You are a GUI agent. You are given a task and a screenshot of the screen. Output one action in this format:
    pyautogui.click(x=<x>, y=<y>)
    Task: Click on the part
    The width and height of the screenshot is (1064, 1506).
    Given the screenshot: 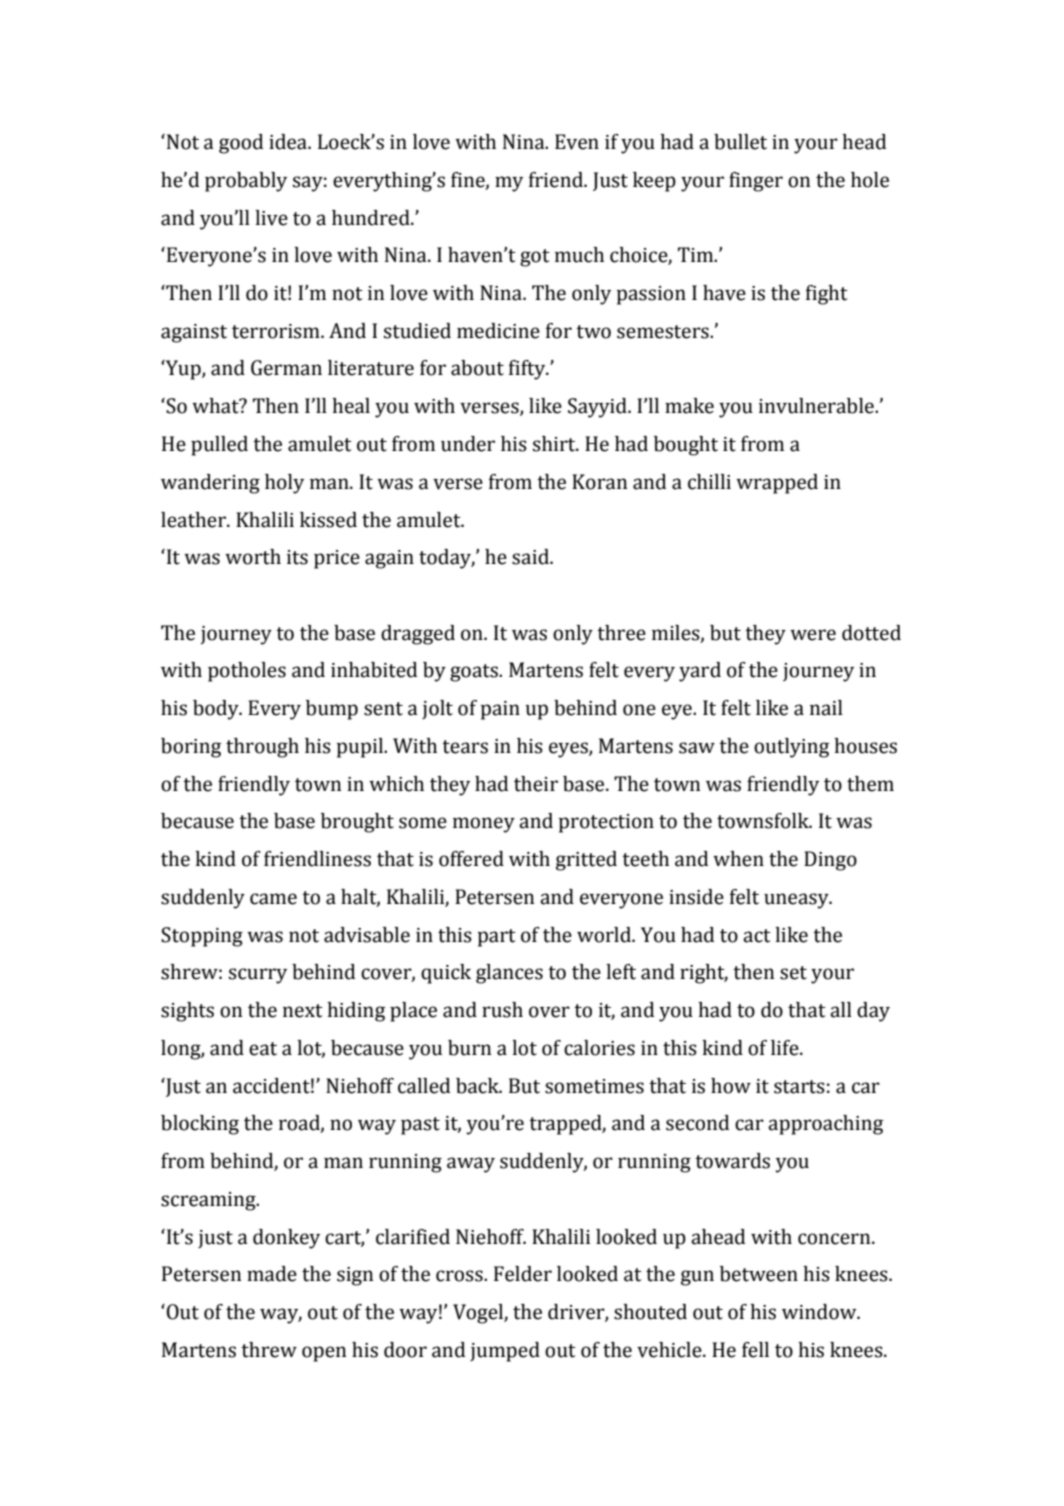 What is the action you would take?
    pyautogui.click(x=497, y=938)
